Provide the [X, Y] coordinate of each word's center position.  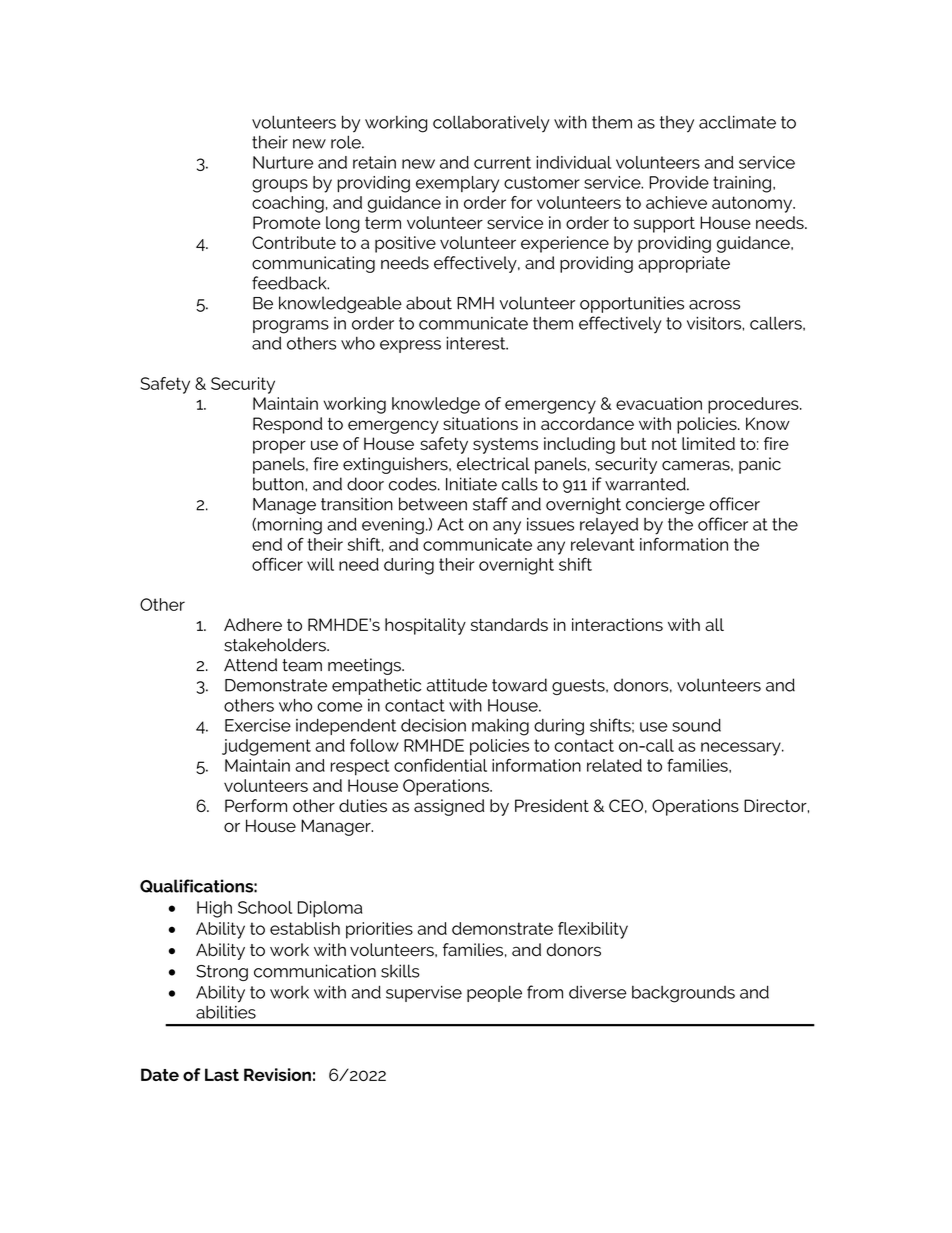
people [494, 993]
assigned [449, 807]
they [677, 124]
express [410, 346]
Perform [256, 805]
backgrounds [683, 994]
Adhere [253, 624]
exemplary [457, 184]
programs [291, 327]
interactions [617, 624]
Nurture [283, 162]
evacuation [659, 403]
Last [222, 1074]
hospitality [425, 626]
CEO [626, 805]
